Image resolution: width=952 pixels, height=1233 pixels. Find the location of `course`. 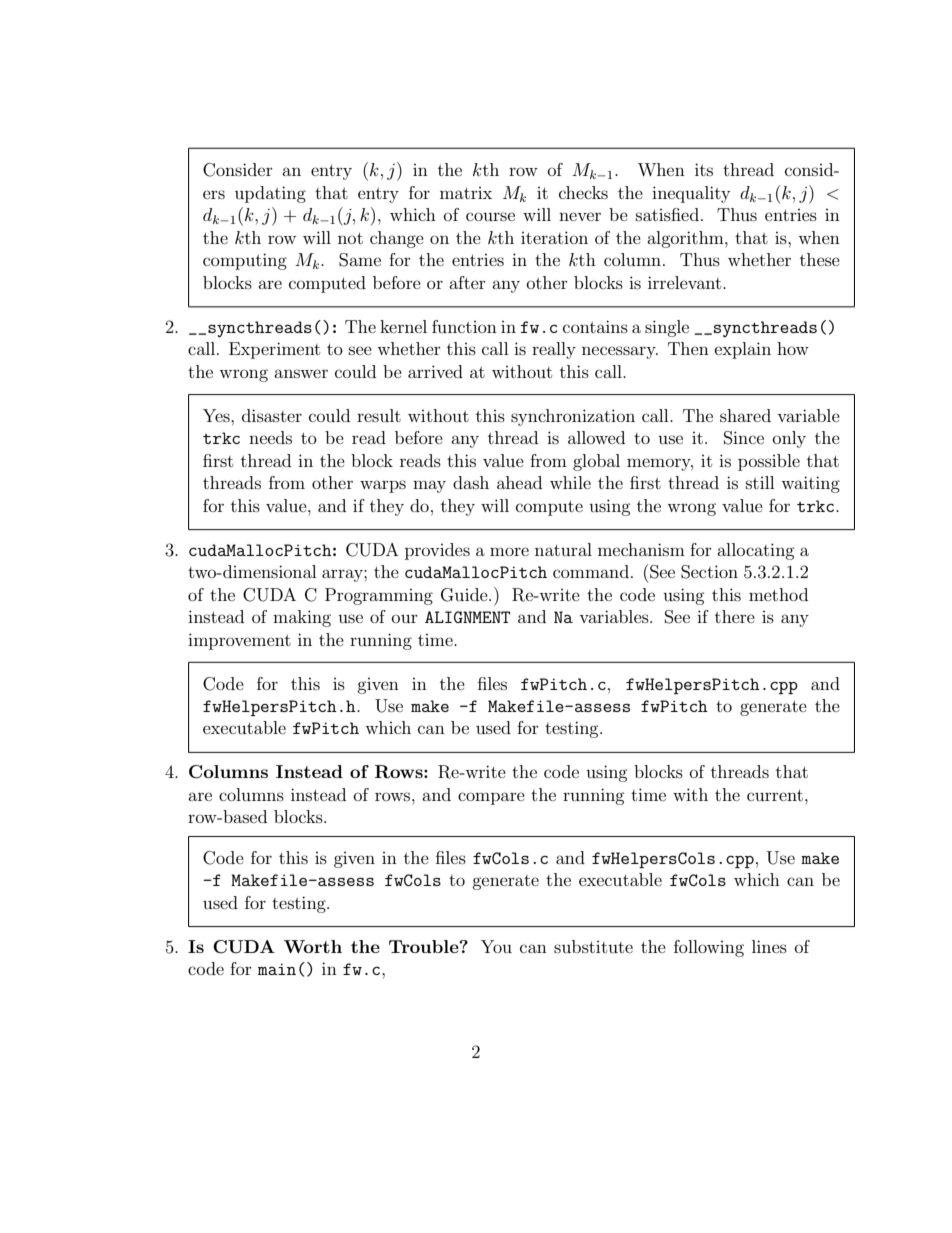

course is located at coordinates (490, 216).
